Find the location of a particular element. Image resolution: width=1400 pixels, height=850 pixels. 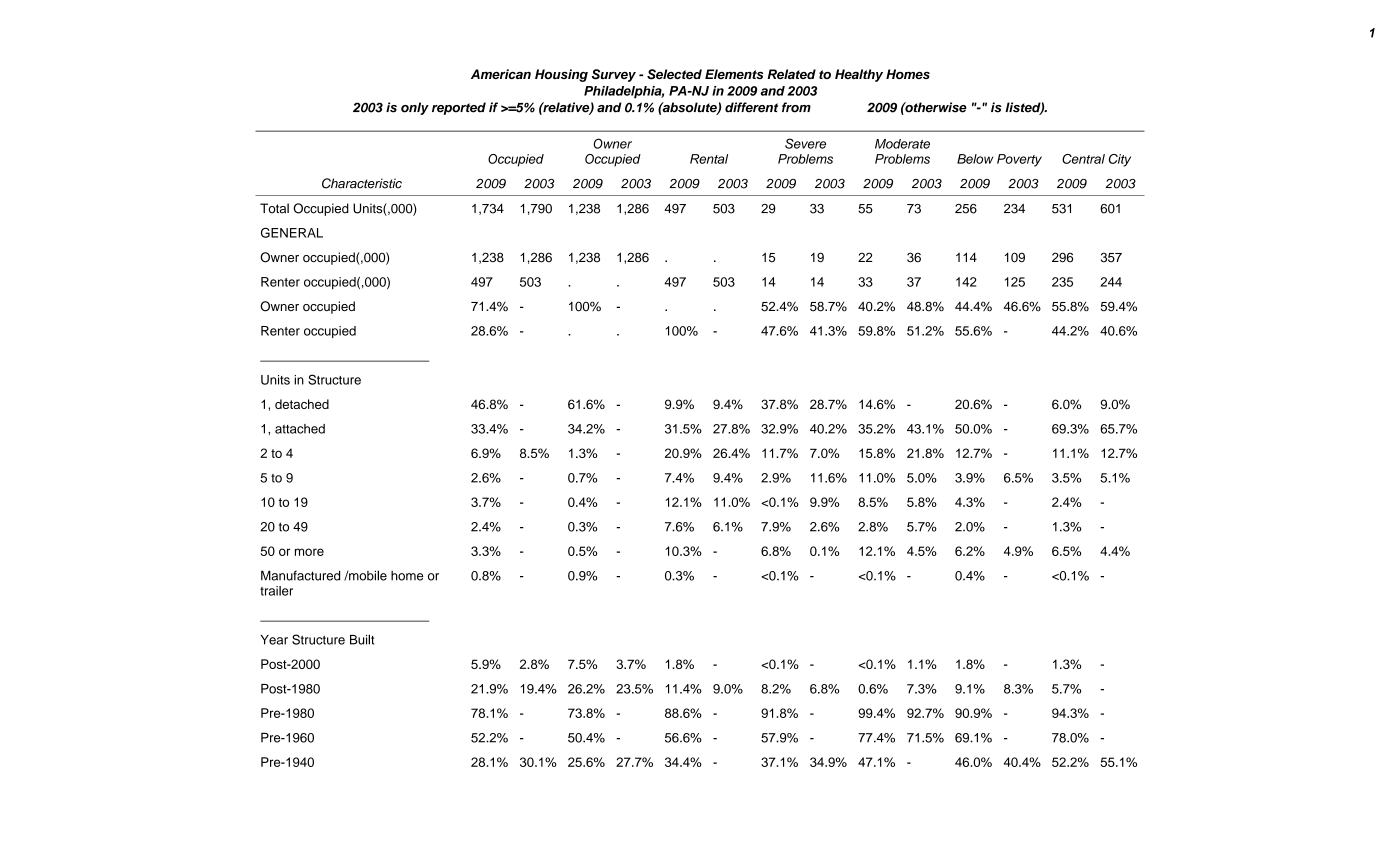

only is located at coordinates (415, 108).
